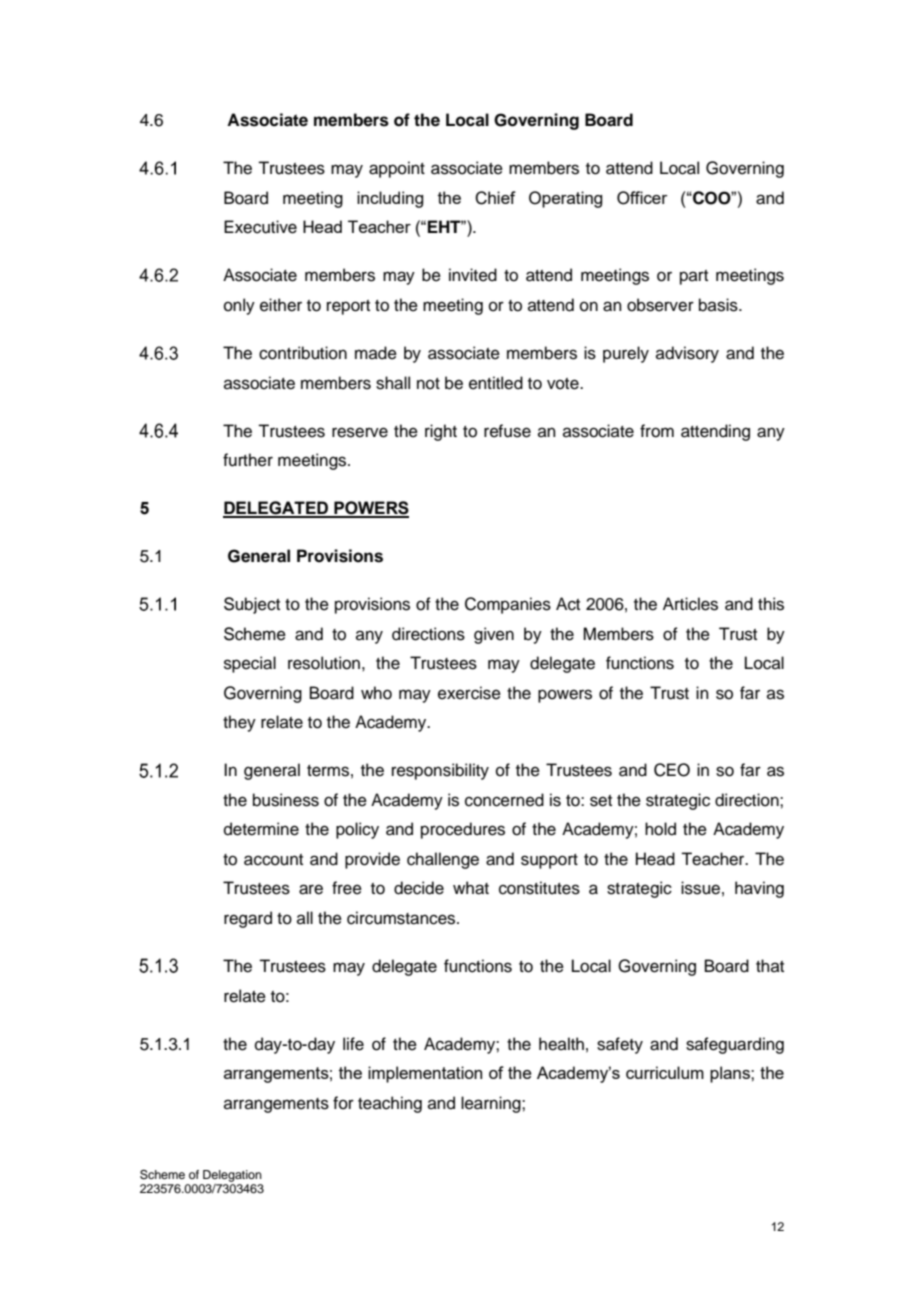 The height and width of the screenshot is (1308, 924). What do you see at coordinates (469, 693) in the screenshot?
I see `exercise` at bounding box center [469, 693].
